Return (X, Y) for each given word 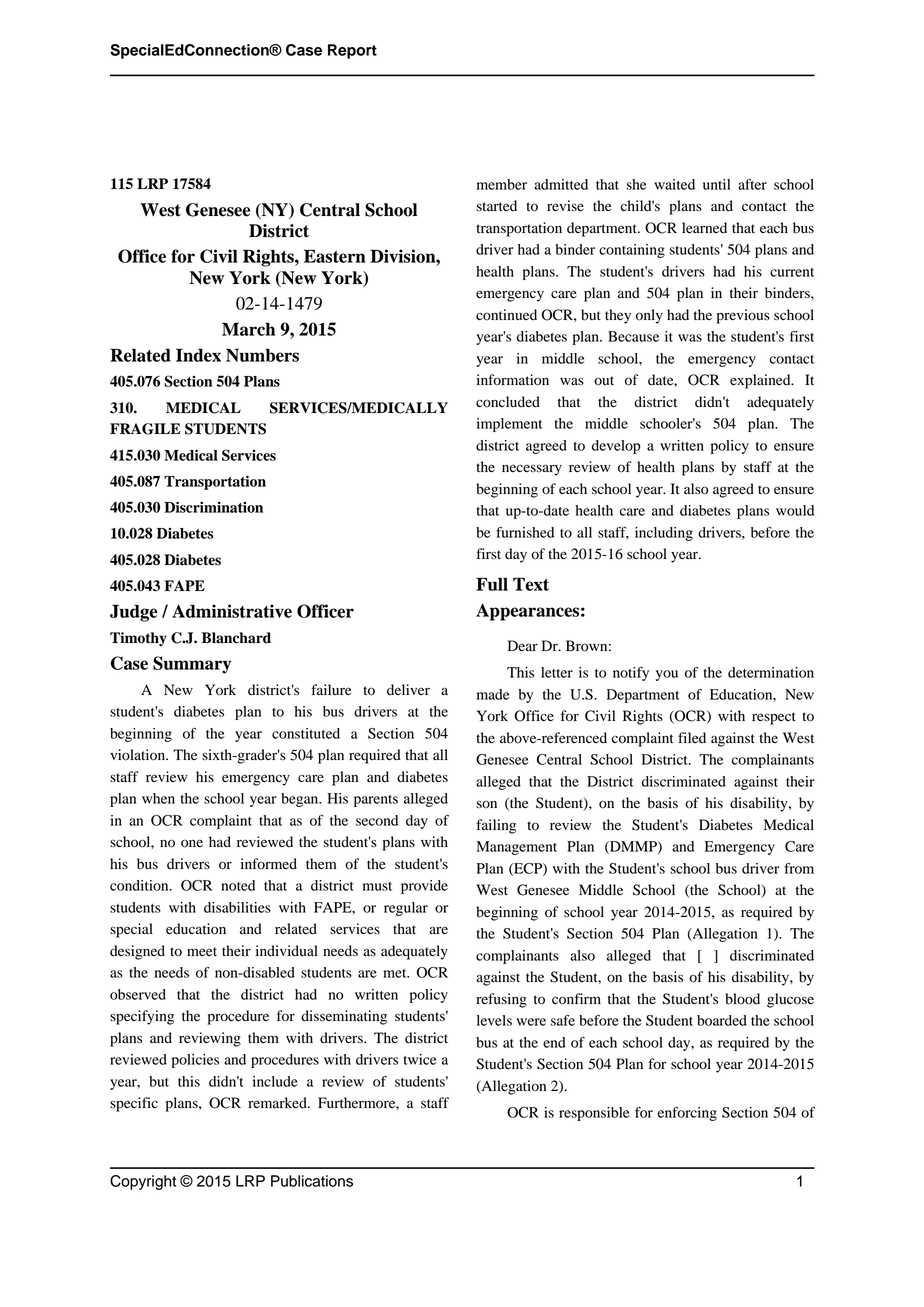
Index (198, 355)
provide (424, 887)
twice (420, 1059)
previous (743, 316)
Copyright (143, 1182)
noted (238, 885)
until (716, 184)
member (502, 184)
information (513, 380)
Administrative (232, 611)
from (799, 868)
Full (492, 584)
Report (352, 51)
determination (771, 672)
